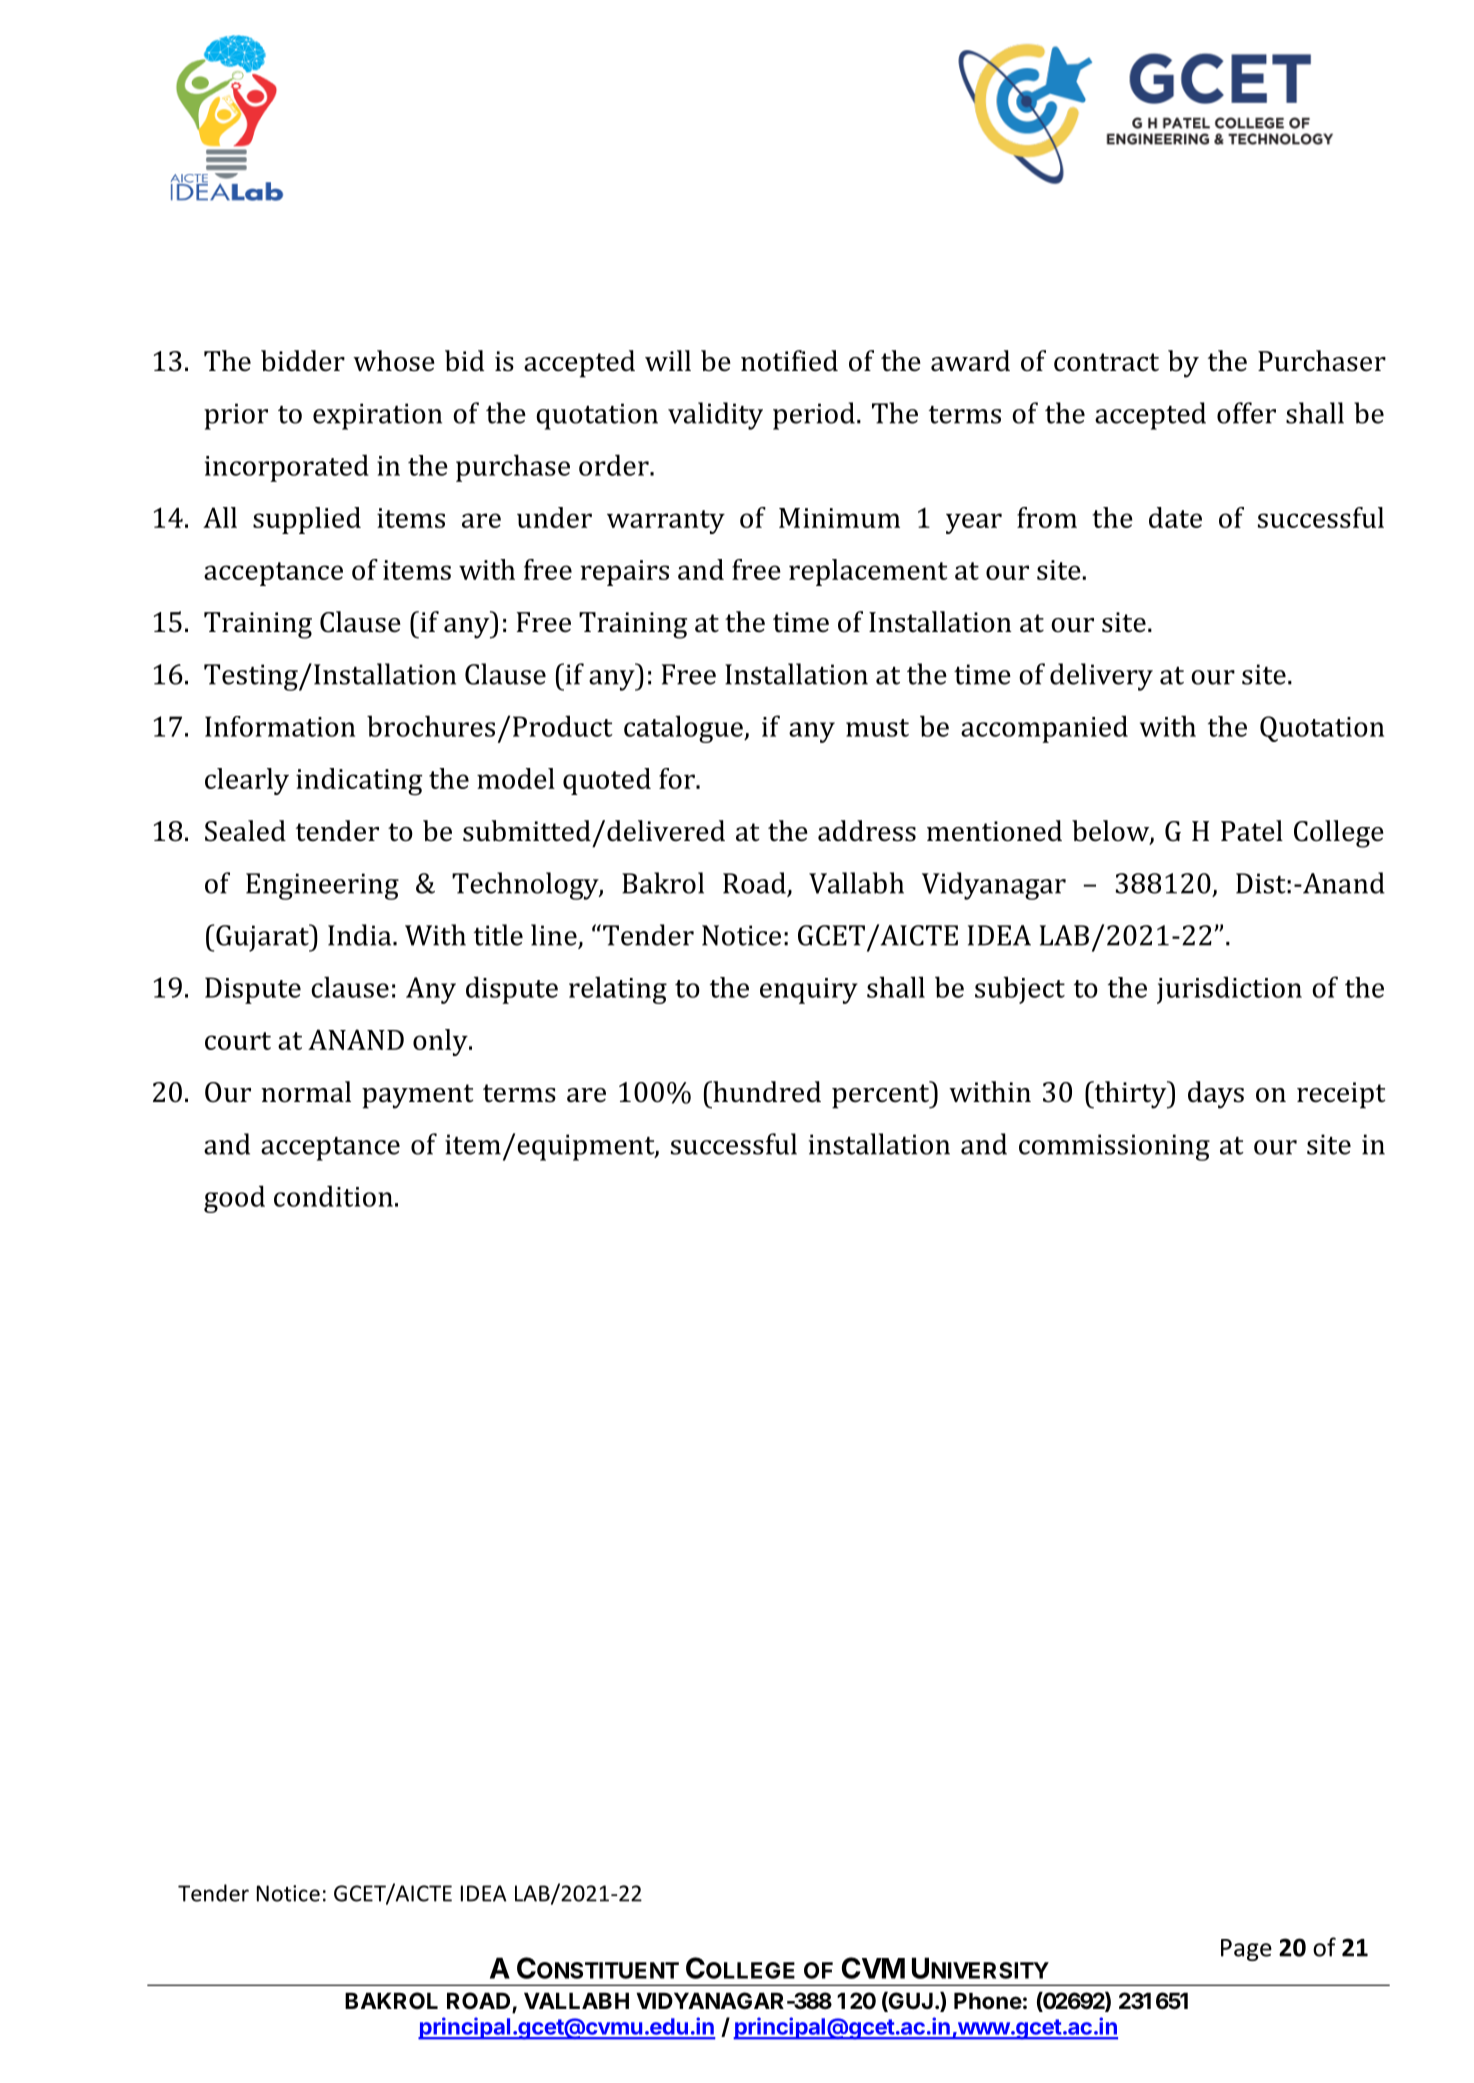  What do you see at coordinates (1252, 831) in the page?
I see `Patel` at bounding box center [1252, 831].
